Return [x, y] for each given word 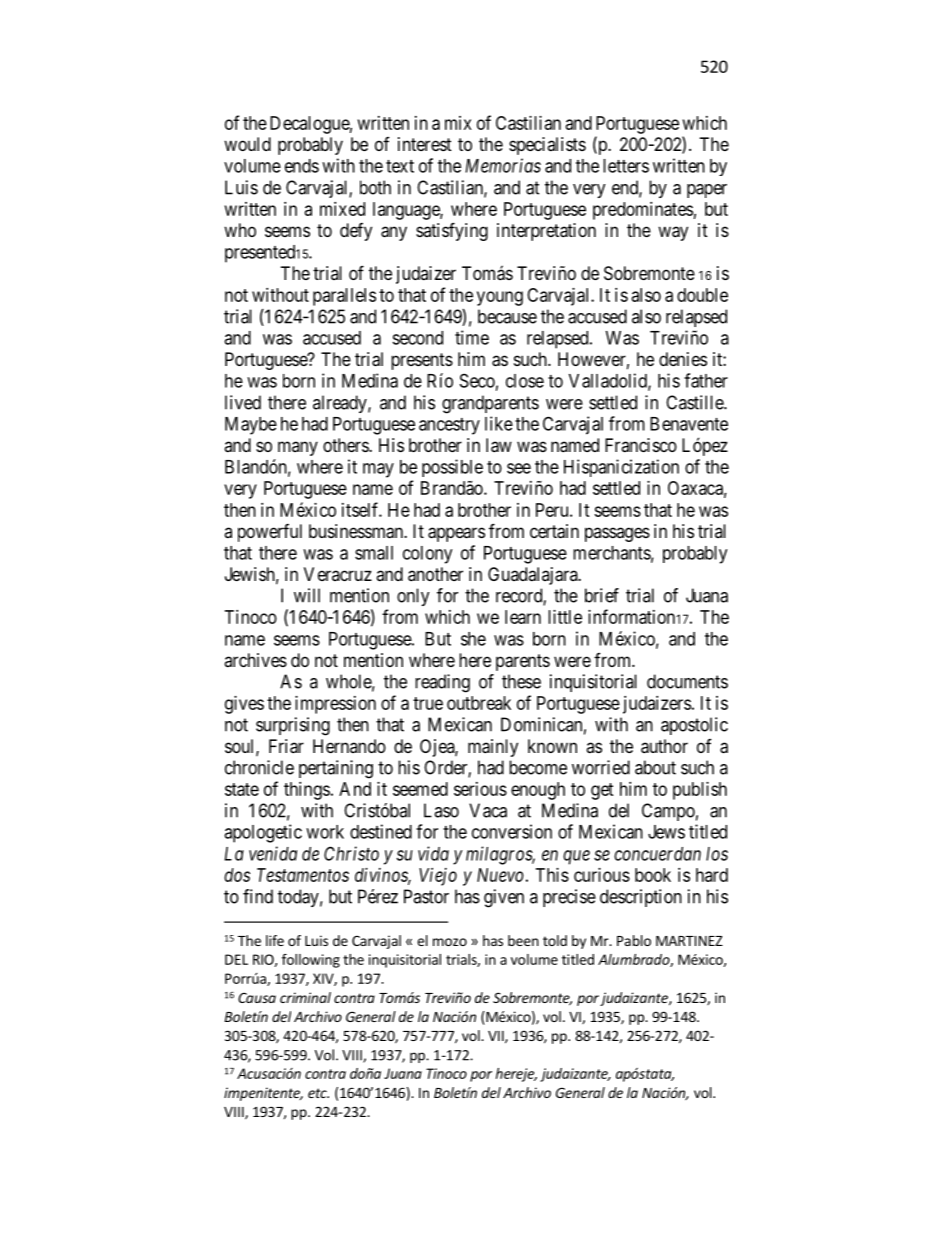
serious [480, 789]
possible [452, 468]
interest [425, 144]
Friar [286, 746]
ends [302, 166]
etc [318, 1093]
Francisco [641, 445]
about [655, 767]
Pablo [634, 940]
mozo [450, 942]
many [298, 448]
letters [626, 166]
